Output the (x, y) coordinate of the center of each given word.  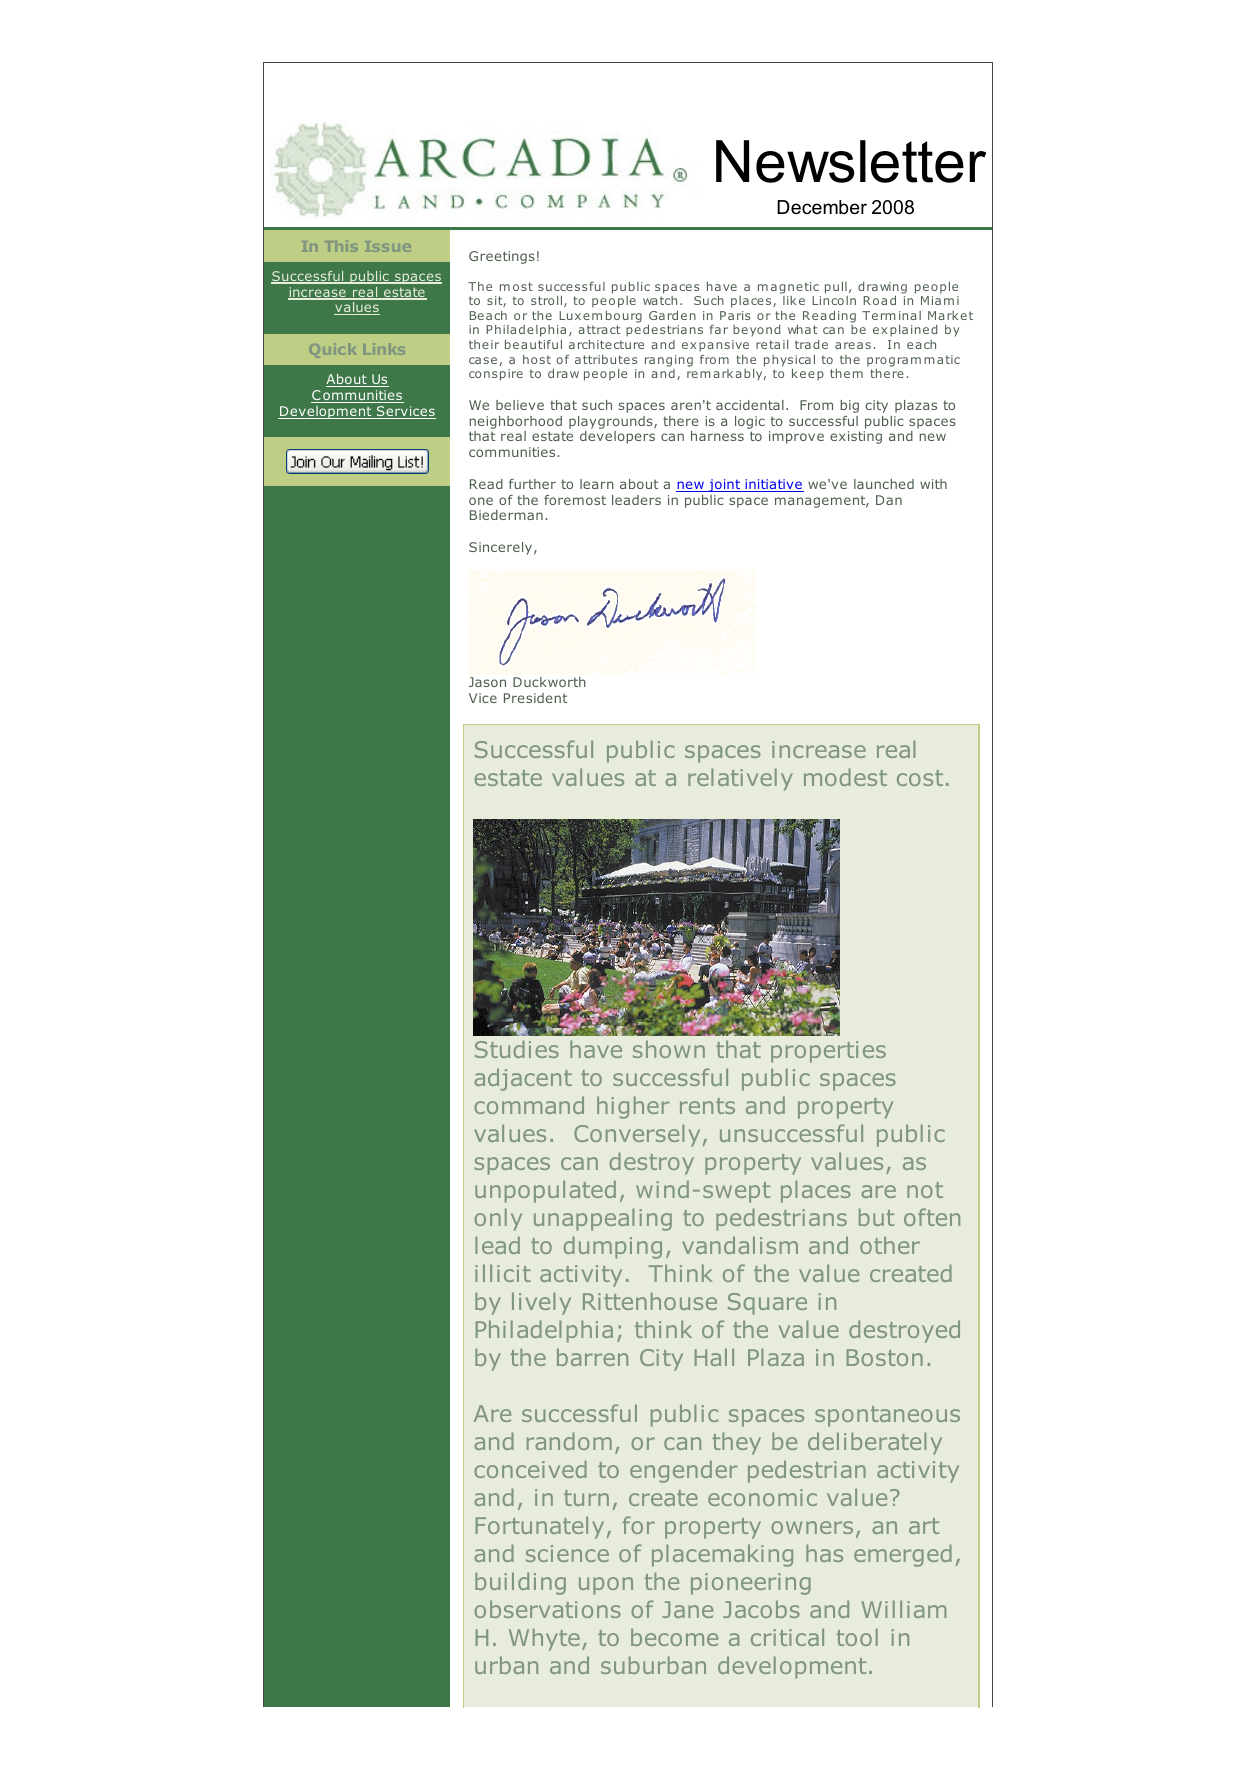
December (822, 207)
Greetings (502, 257)
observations (547, 1609)
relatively (740, 779)
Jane (688, 1609)
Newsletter (851, 161)
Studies (517, 1049)
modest (845, 777)
